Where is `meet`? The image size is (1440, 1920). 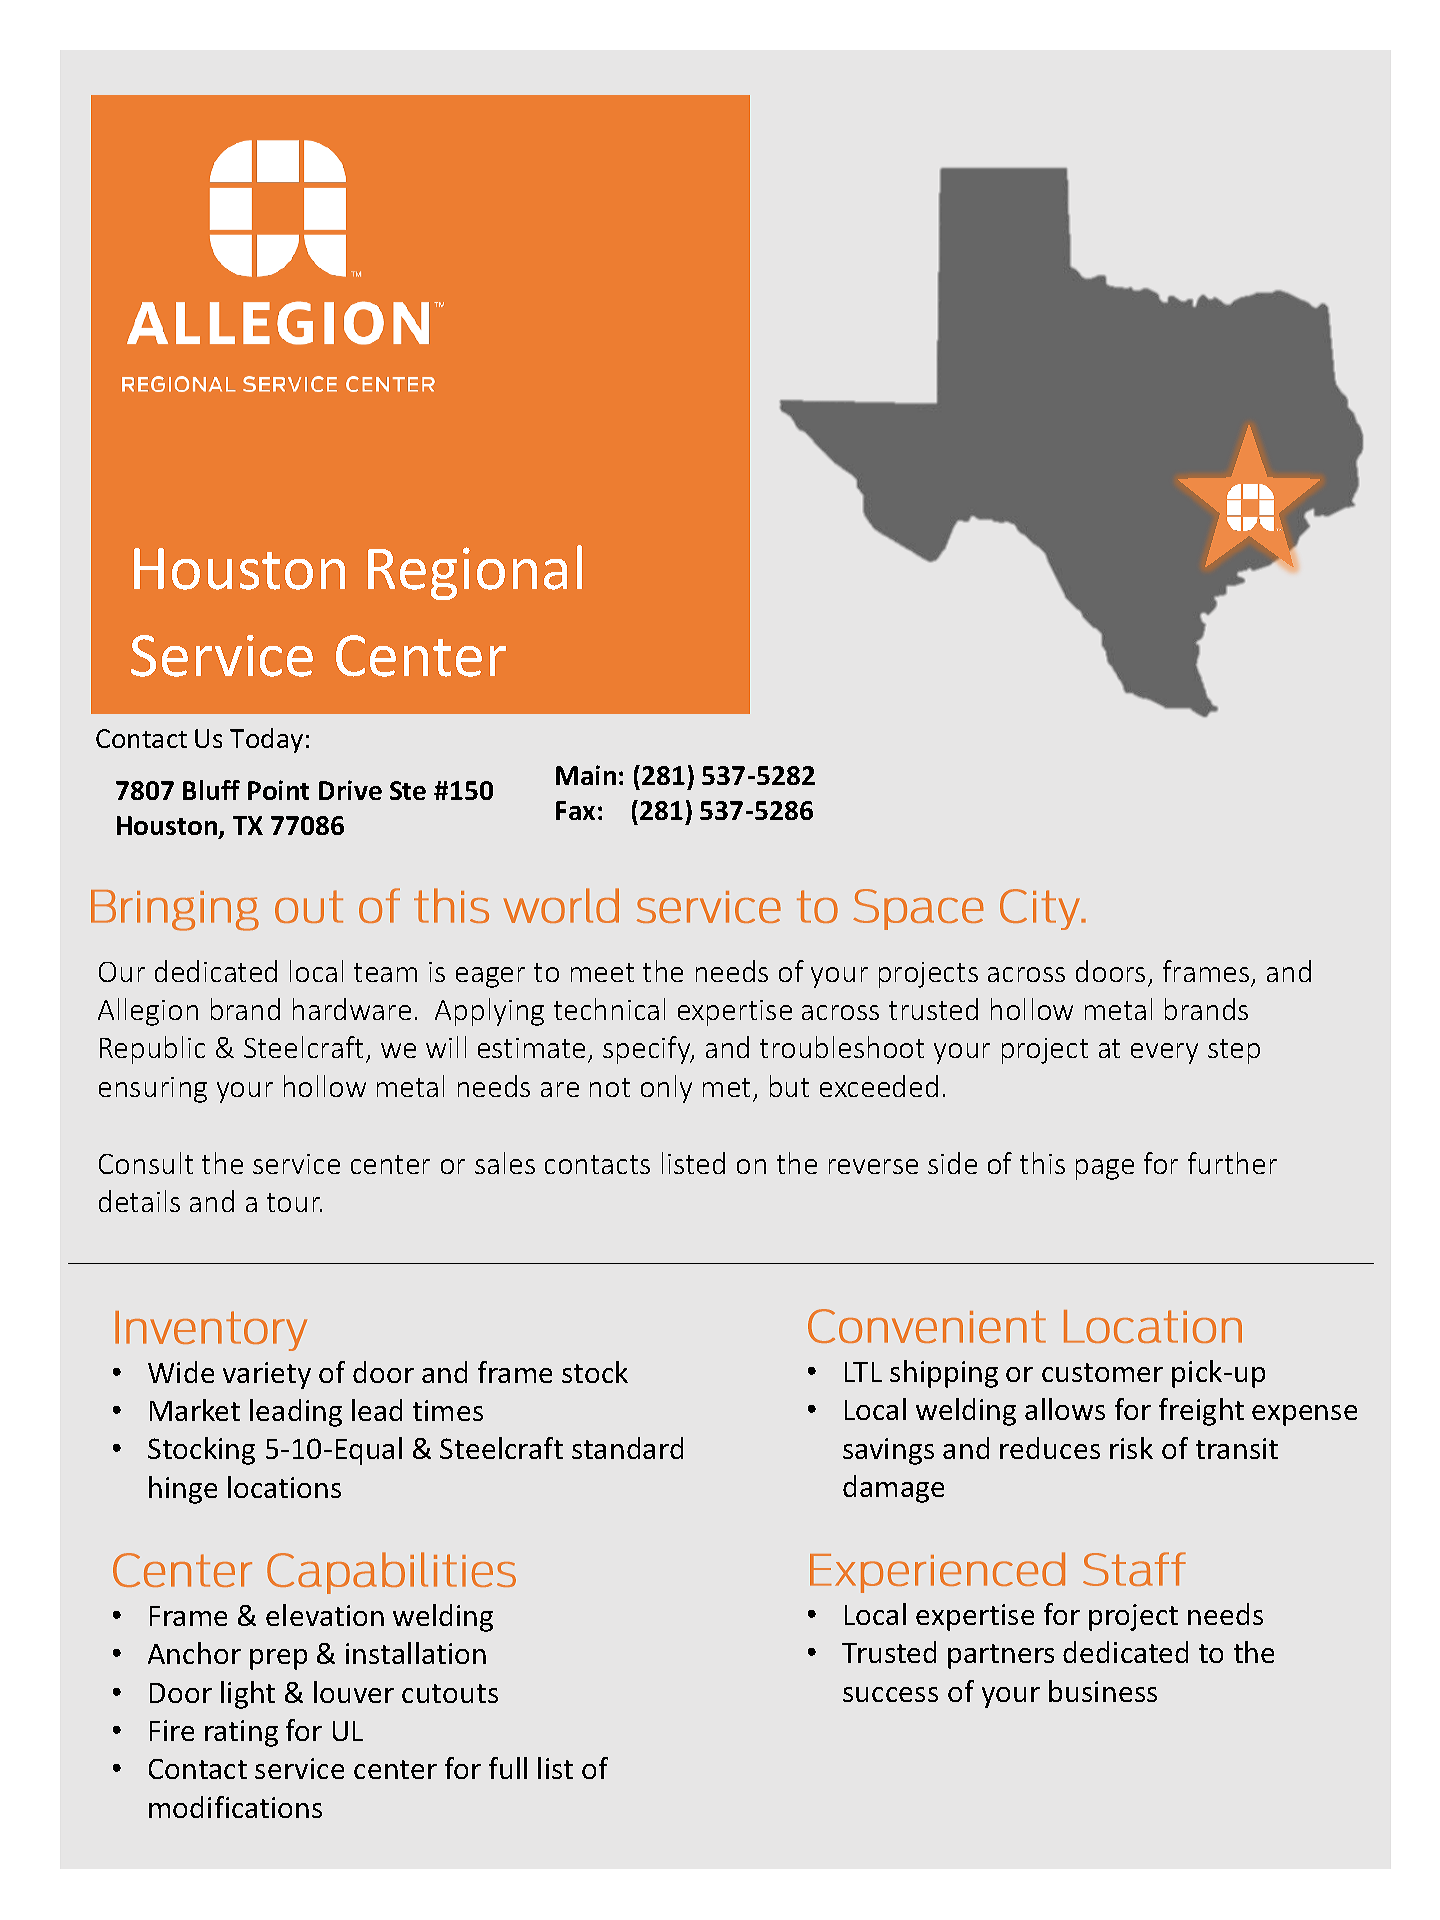 meet is located at coordinates (602, 972).
